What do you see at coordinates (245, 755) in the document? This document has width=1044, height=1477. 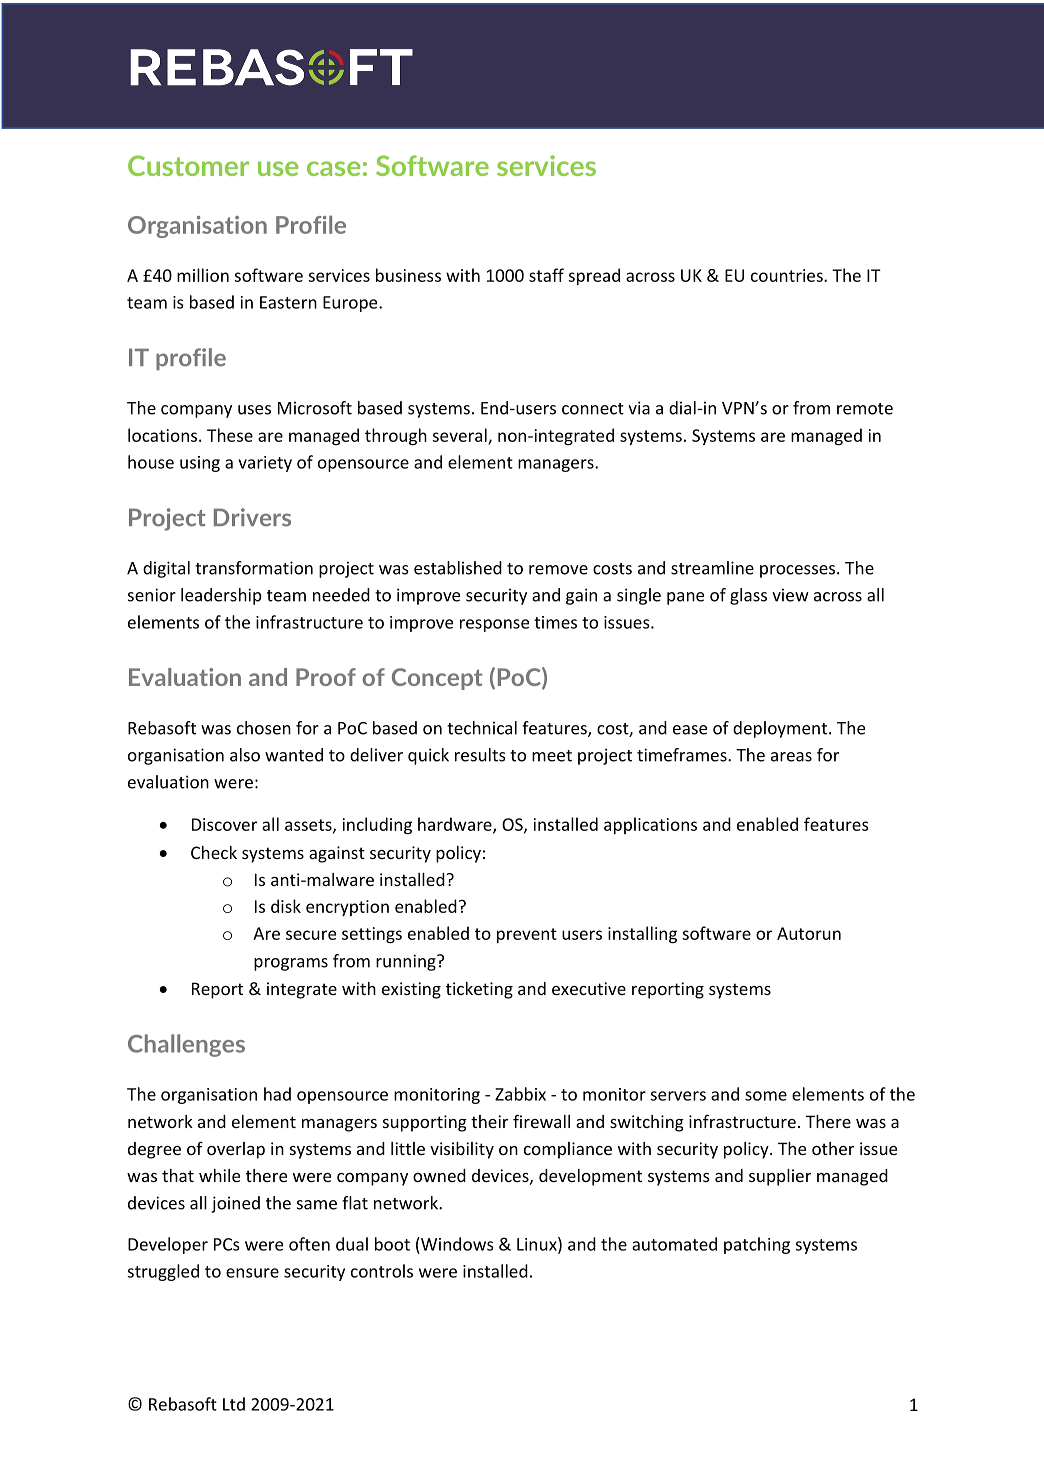 I see `also` at bounding box center [245, 755].
